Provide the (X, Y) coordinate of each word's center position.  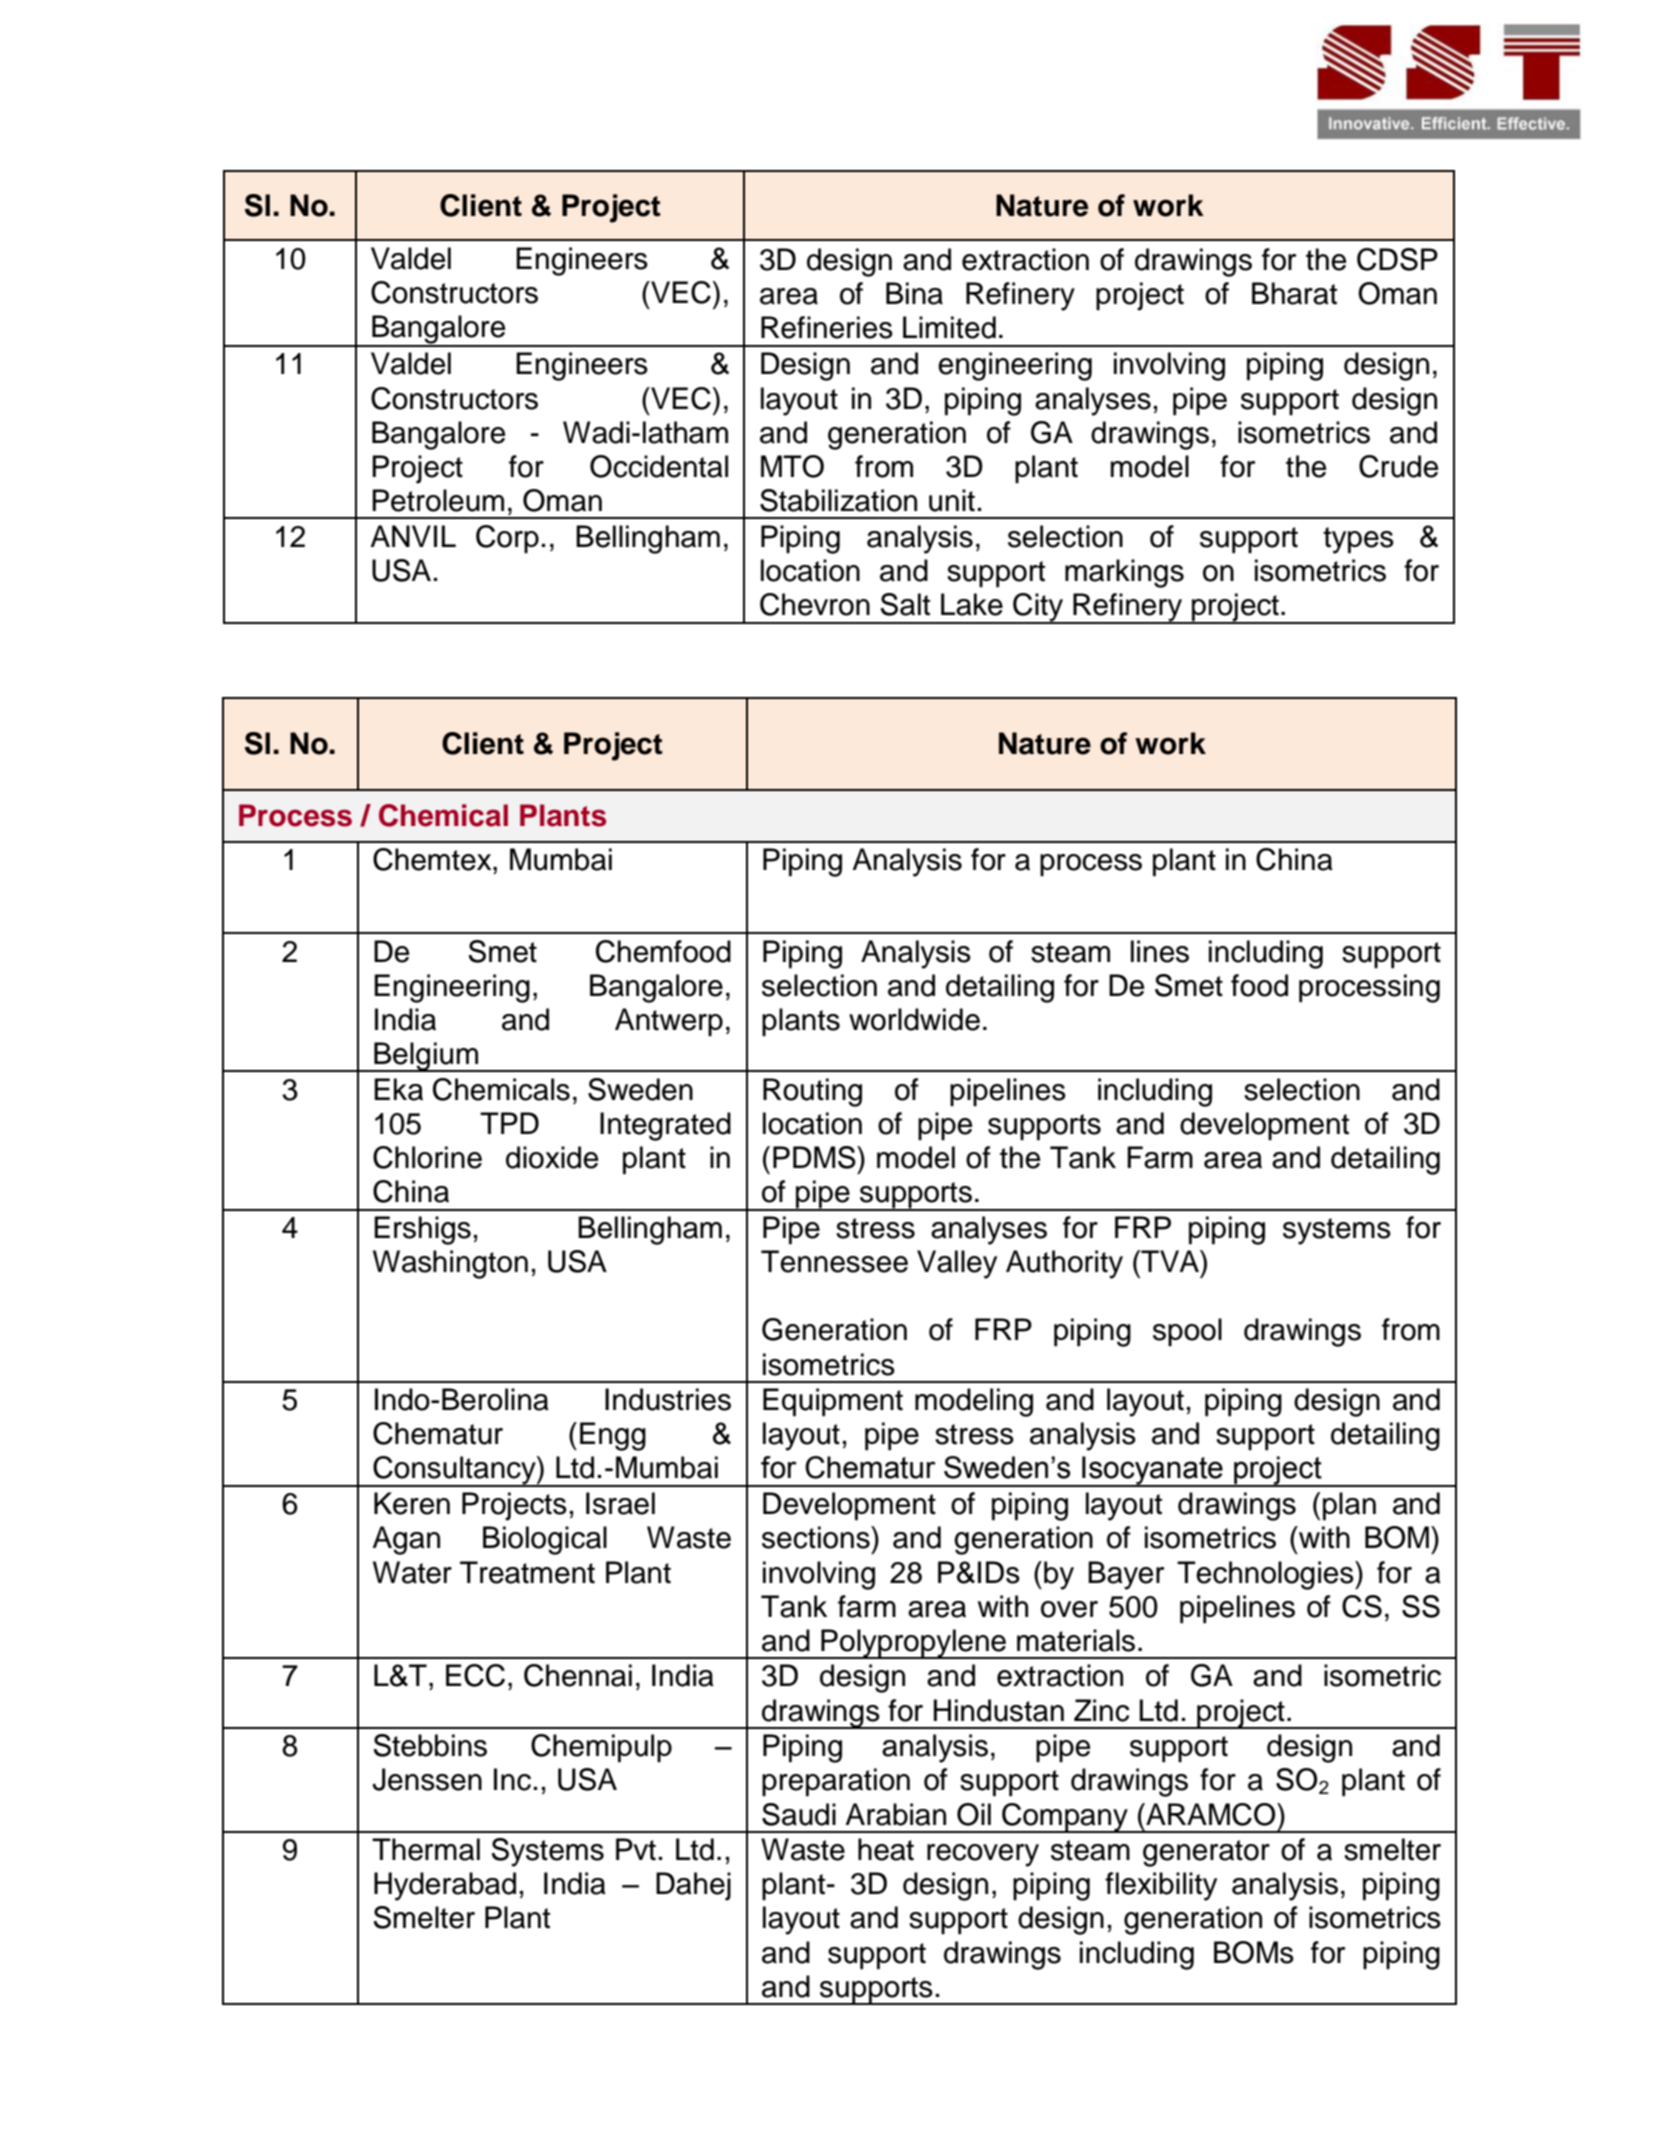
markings (1124, 573)
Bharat (1294, 293)
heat (886, 1849)
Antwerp (669, 1022)
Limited (949, 327)
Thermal (426, 1849)
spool (1187, 1332)
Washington (450, 1264)
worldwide (914, 1019)
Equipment (833, 1402)
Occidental (659, 466)
